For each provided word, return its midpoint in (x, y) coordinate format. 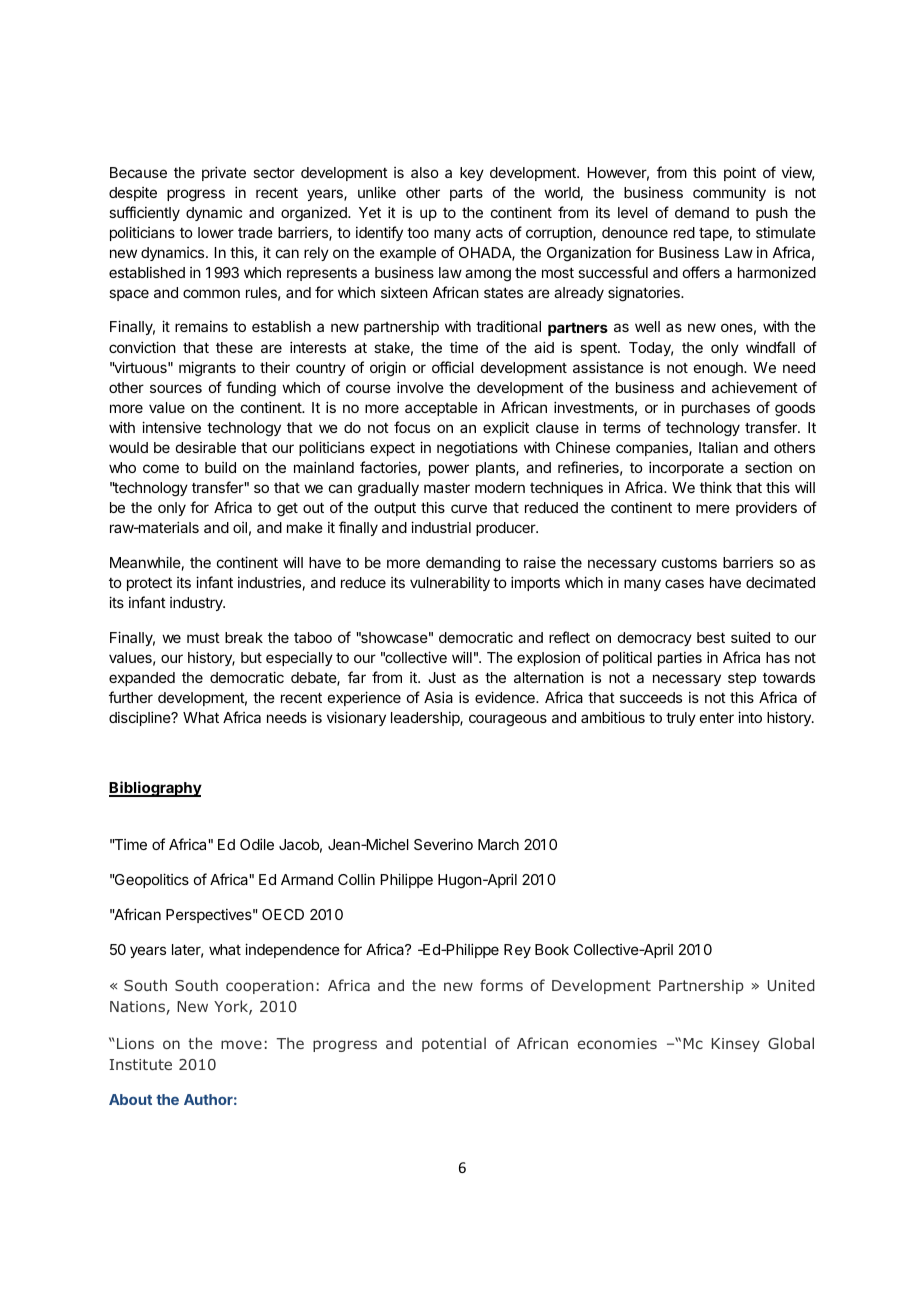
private (224, 173)
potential (454, 1044)
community (729, 194)
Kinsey (735, 1045)
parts (466, 194)
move (241, 1044)
